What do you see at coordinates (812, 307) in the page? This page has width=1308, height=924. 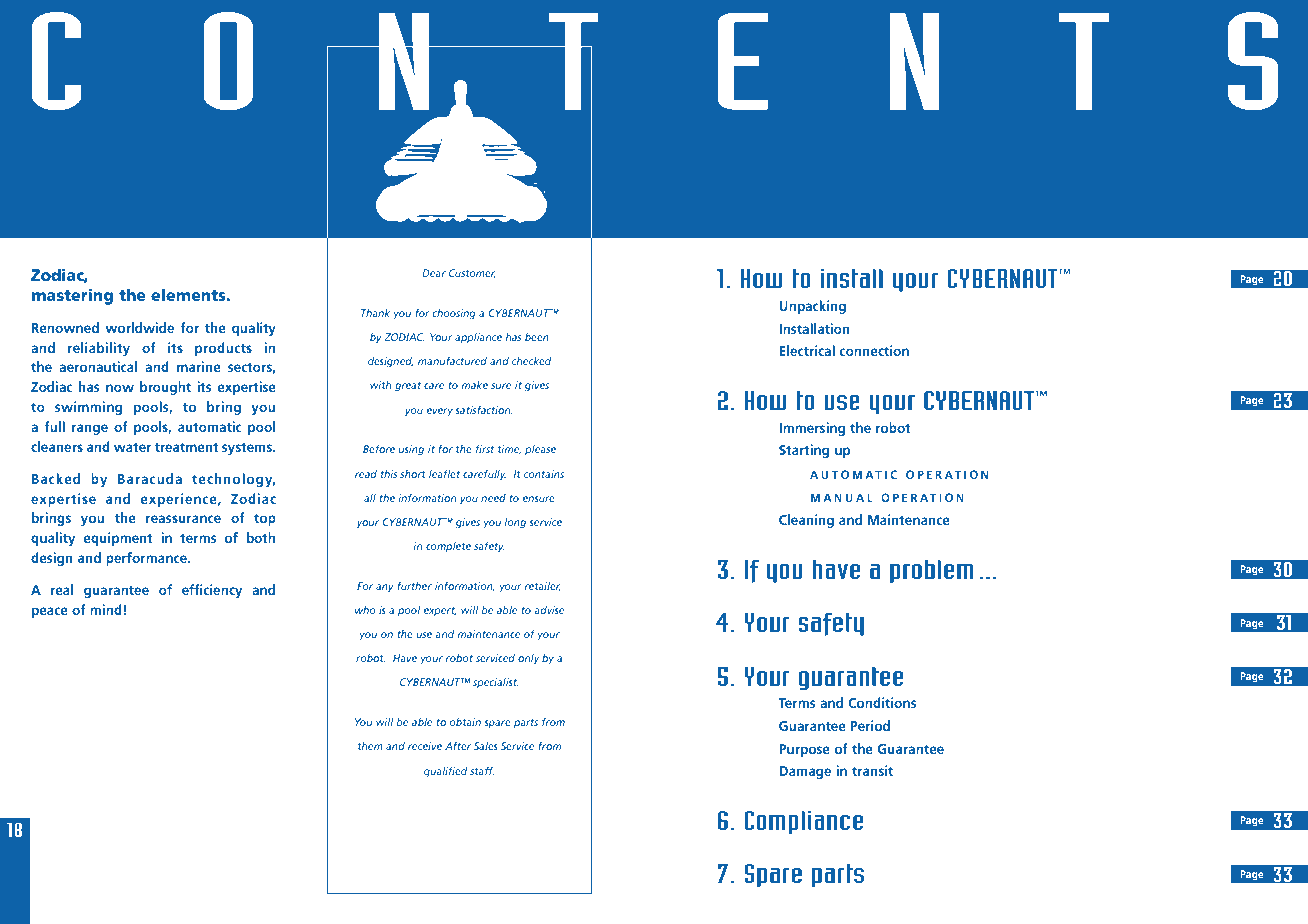 I see `Unpacking` at bounding box center [812, 307].
